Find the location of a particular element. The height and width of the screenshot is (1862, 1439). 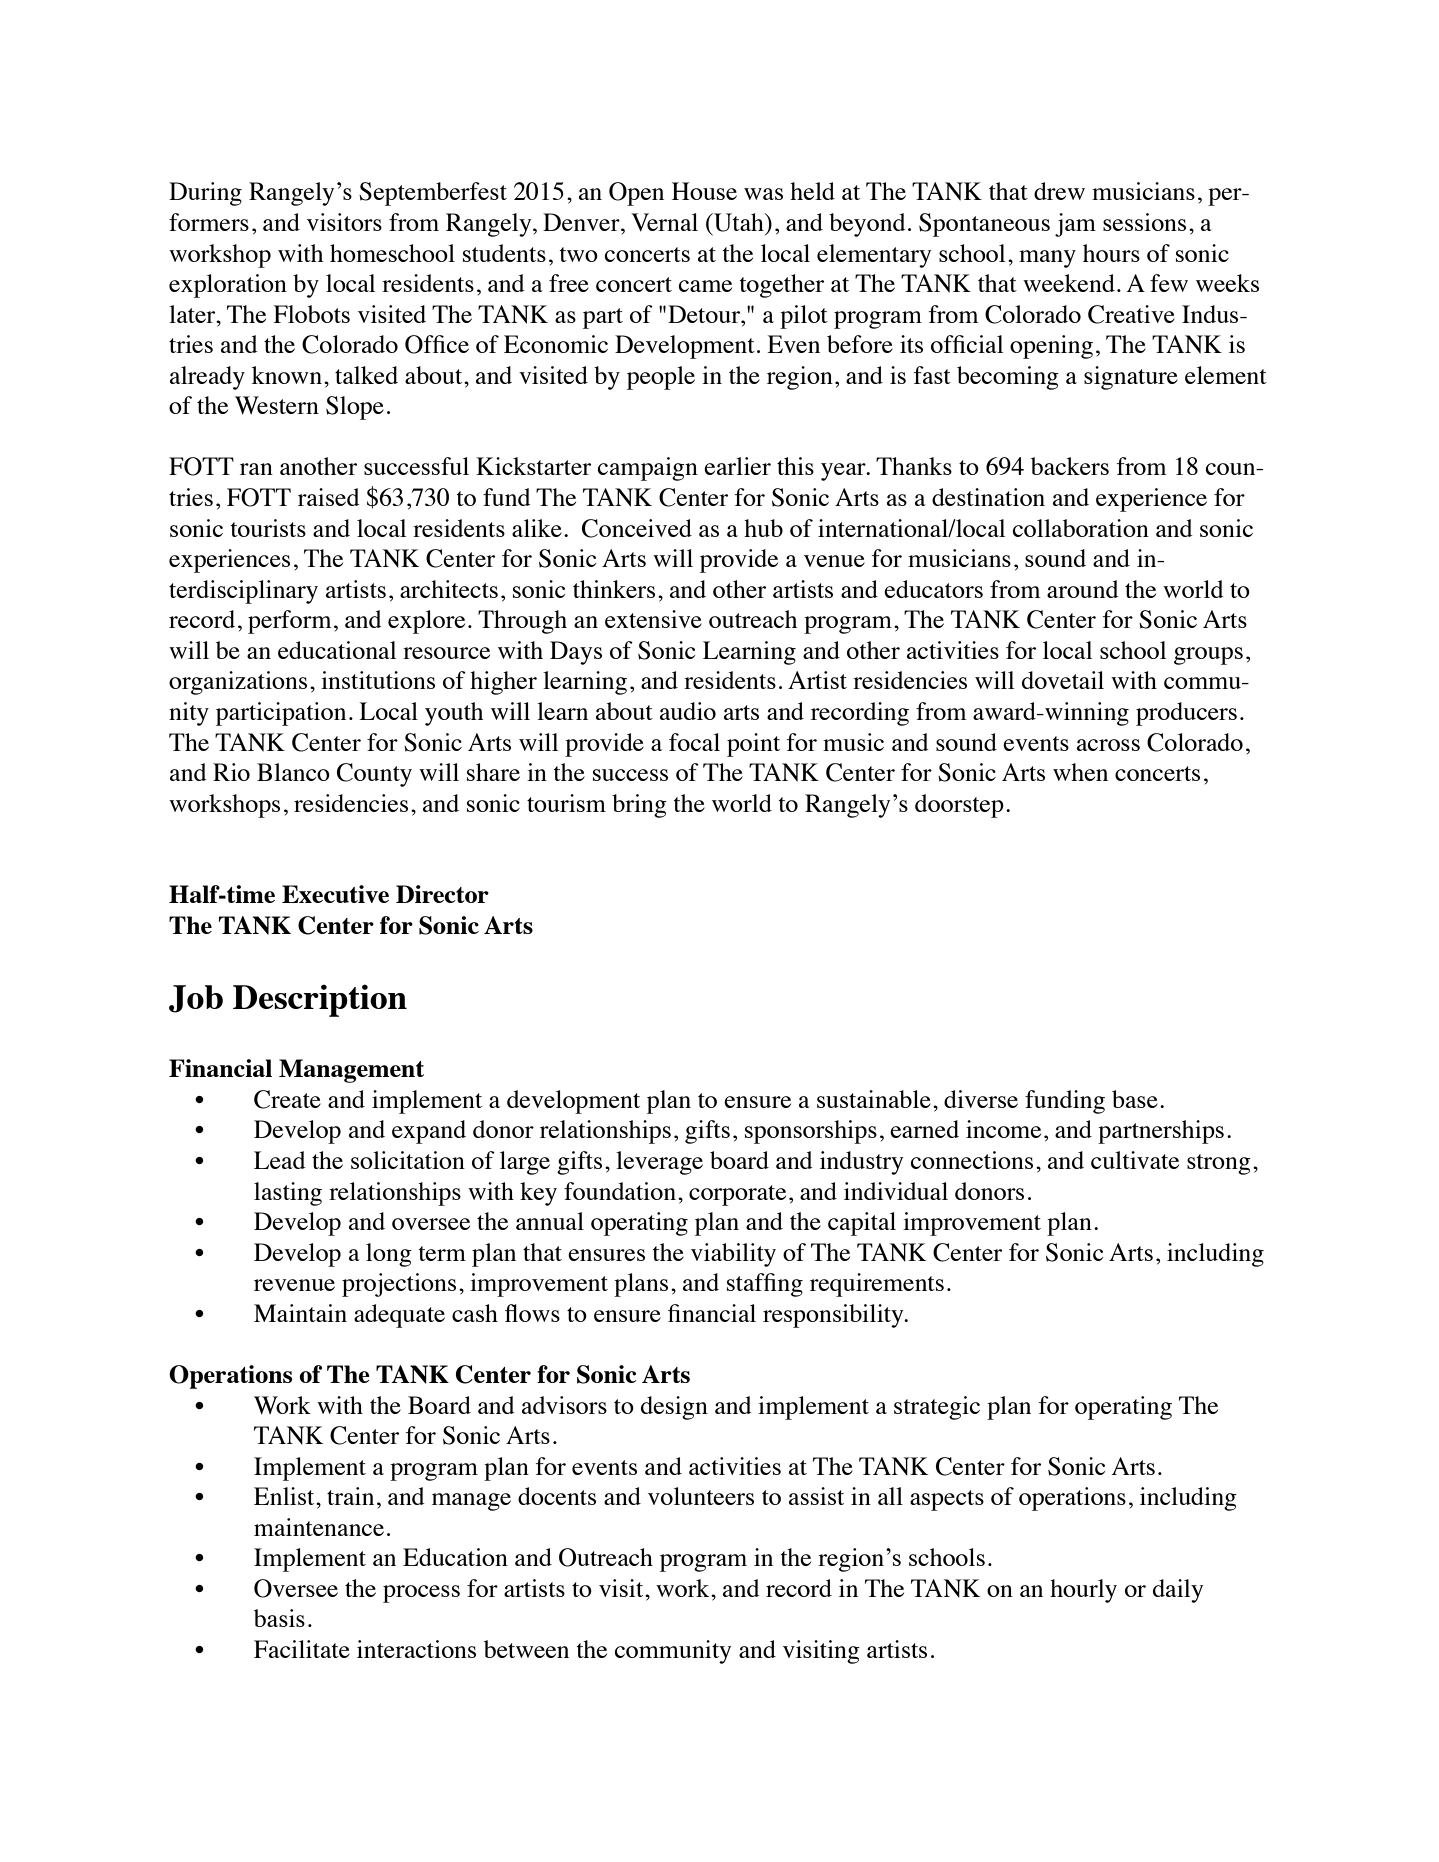

dovetail is located at coordinates (1063, 680).
